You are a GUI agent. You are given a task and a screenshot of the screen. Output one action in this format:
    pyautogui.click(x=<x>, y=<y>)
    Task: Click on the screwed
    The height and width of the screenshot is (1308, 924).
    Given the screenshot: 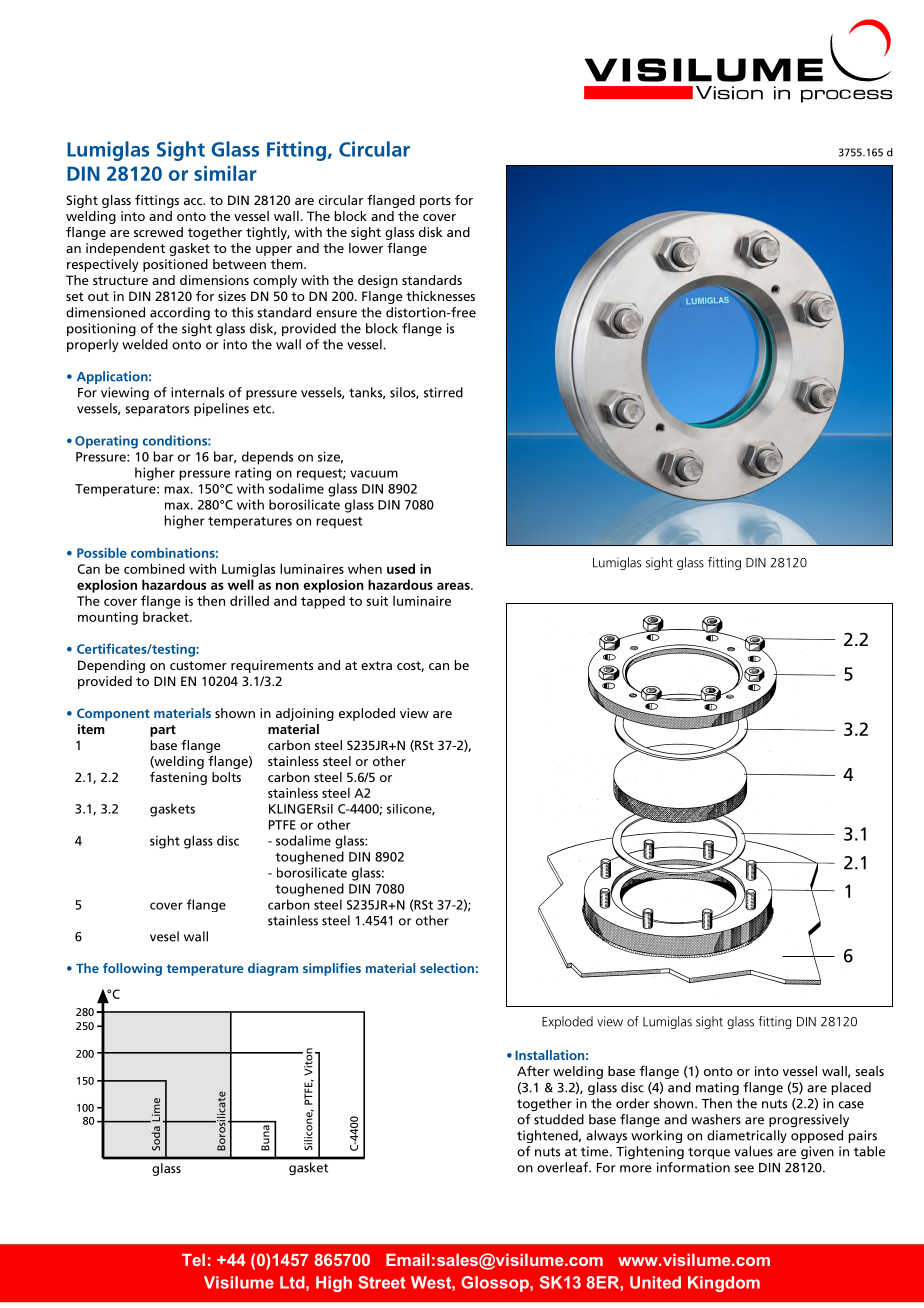 What is the action you would take?
    pyautogui.click(x=158, y=232)
